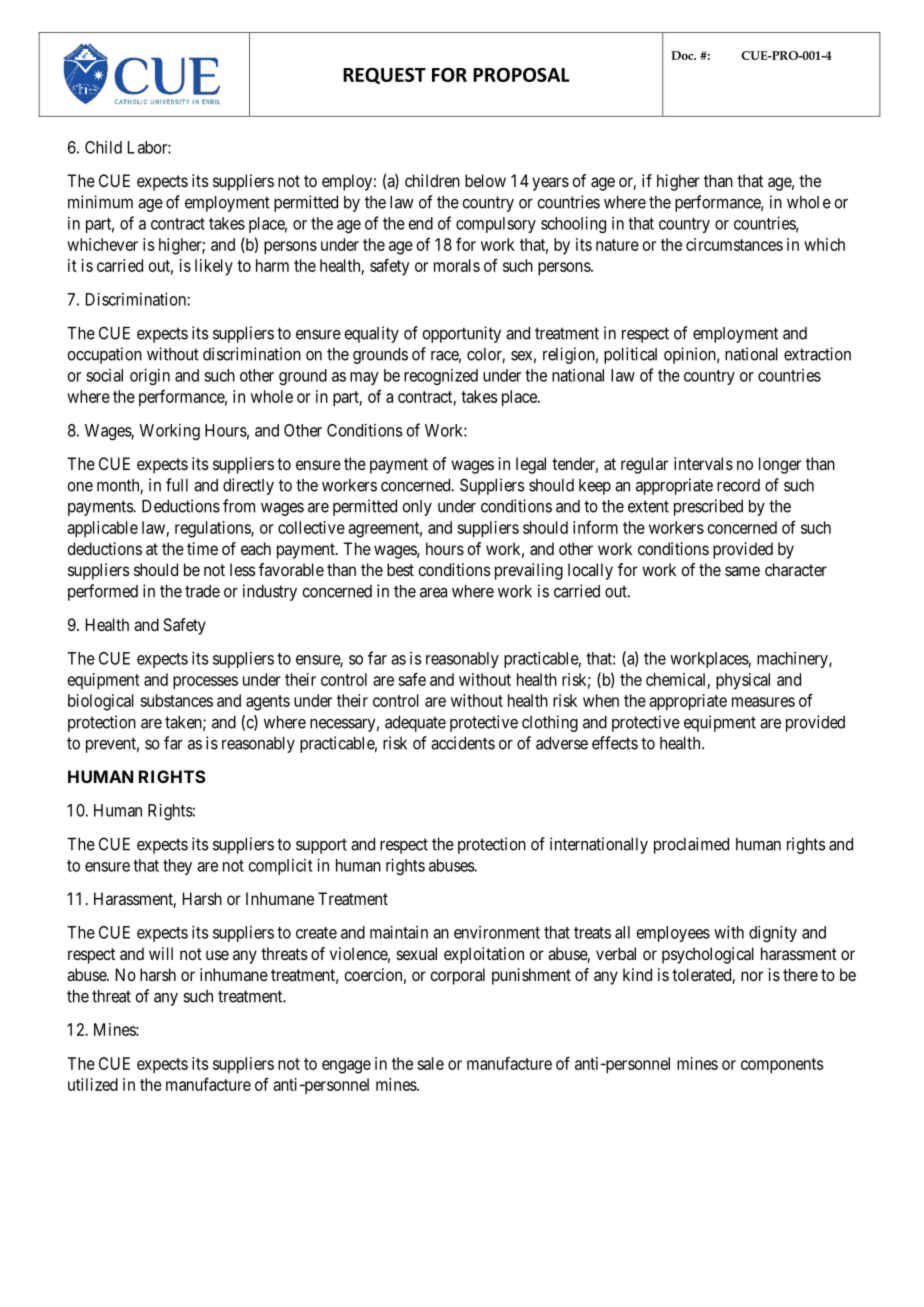 The image size is (924, 1307). I want to click on trade, so click(202, 591).
